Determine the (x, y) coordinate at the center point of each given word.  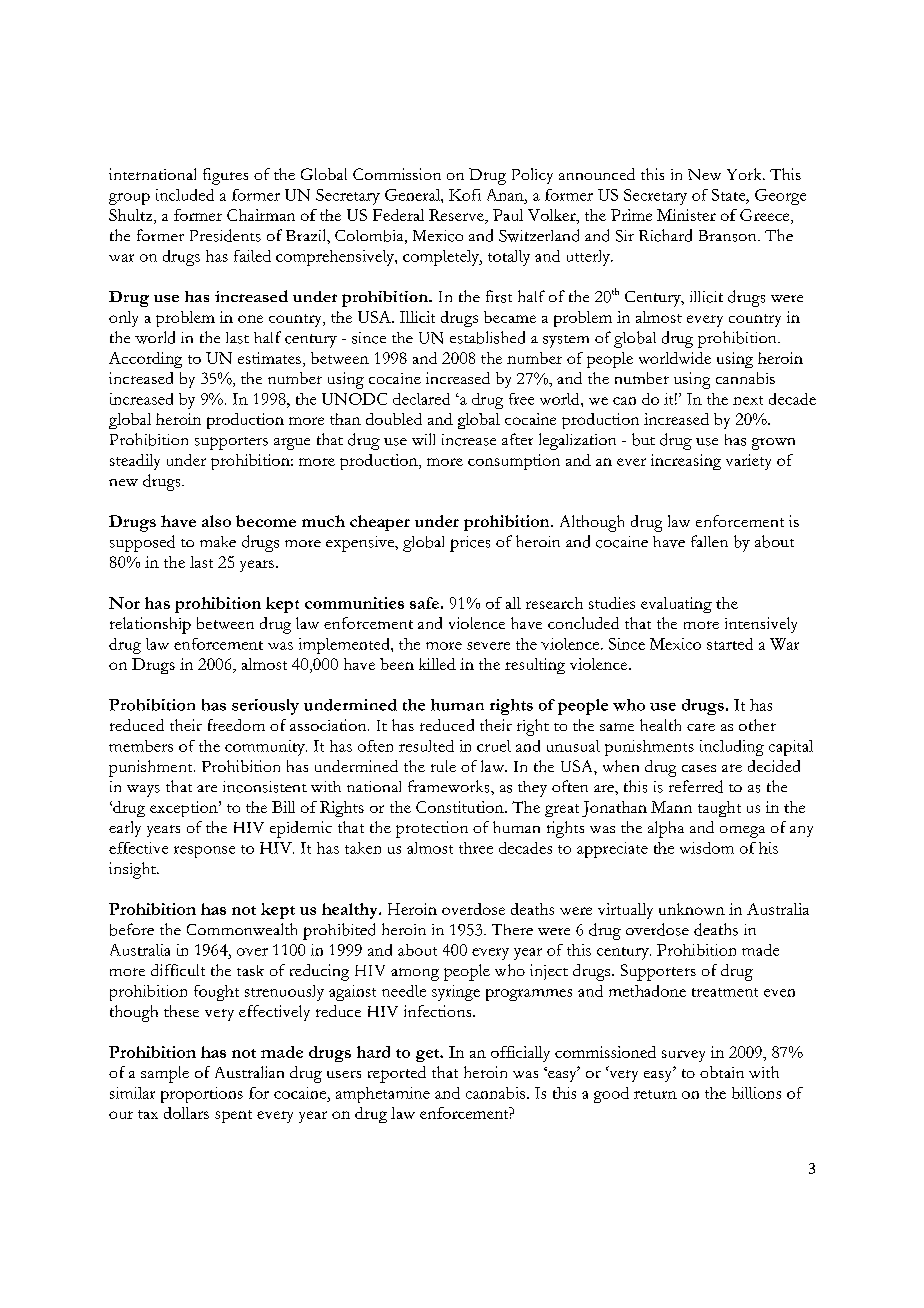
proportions (202, 1095)
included (185, 195)
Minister (686, 215)
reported (397, 1074)
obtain (722, 1072)
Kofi (465, 195)
